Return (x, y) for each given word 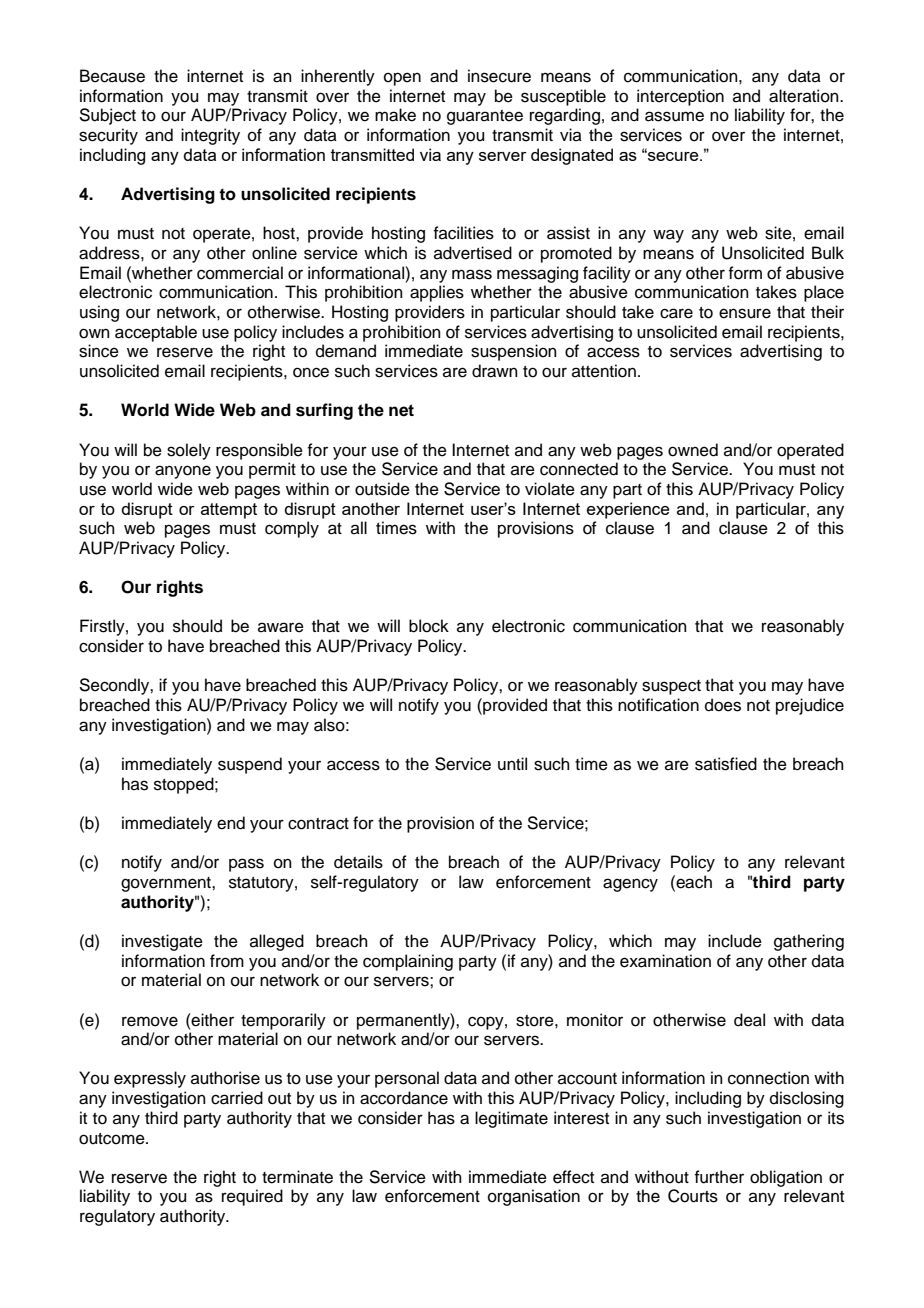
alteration (805, 96)
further (719, 1177)
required (252, 1197)
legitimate (511, 1119)
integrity (210, 136)
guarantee (485, 117)
